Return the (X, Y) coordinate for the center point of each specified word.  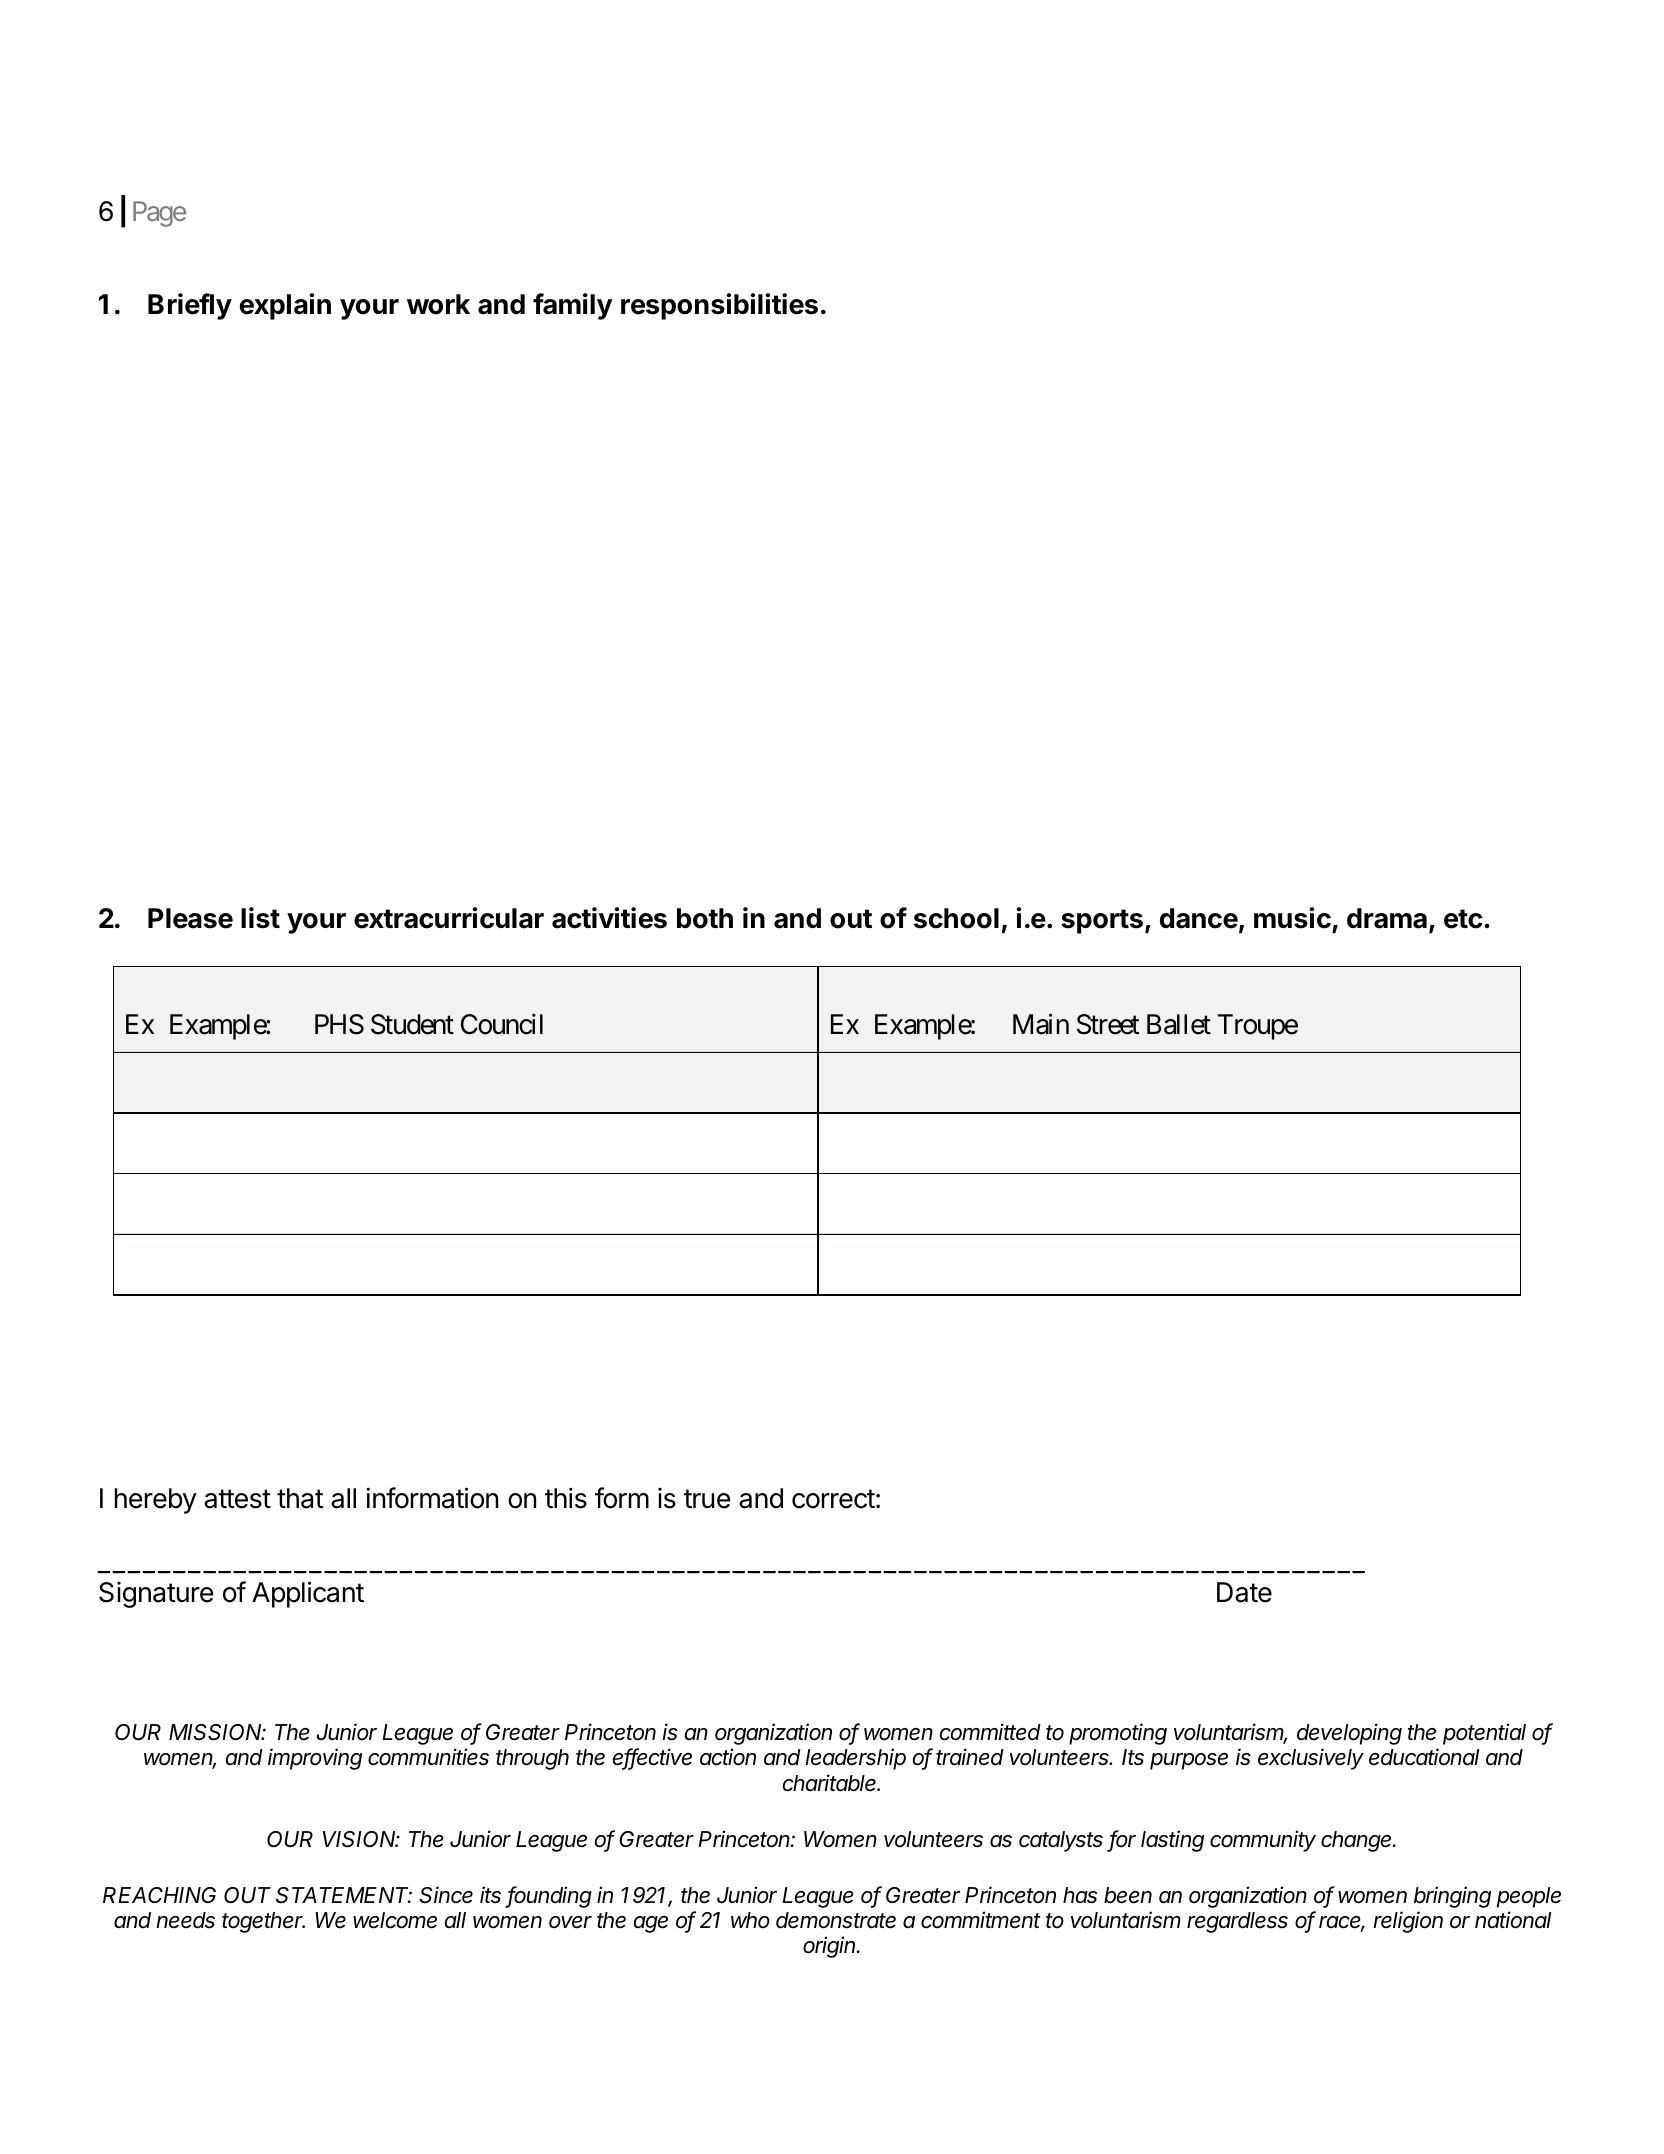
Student (412, 1024)
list (260, 918)
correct (833, 1499)
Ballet (1179, 1024)
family (572, 306)
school (956, 918)
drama (1387, 918)
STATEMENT (344, 1895)
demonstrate (836, 1920)
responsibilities (719, 306)
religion (1408, 1922)
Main (1041, 1024)
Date (1244, 1592)
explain (285, 306)
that (300, 1498)
